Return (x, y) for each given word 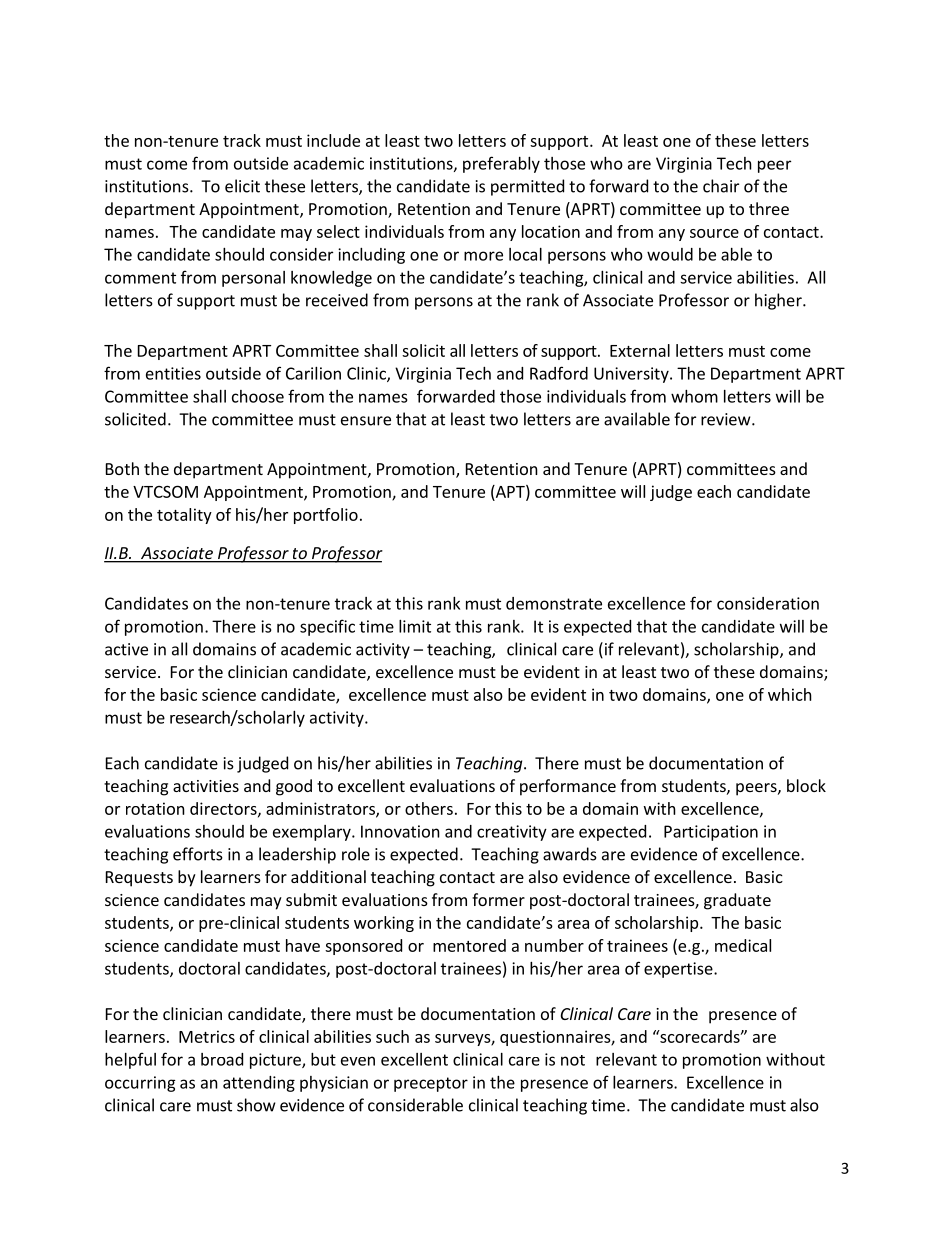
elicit (242, 186)
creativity (512, 833)
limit (415, 626)
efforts (198, 854)
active (126, 649)
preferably (501, 164)
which (790, 694)
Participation (711, 833)
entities (173, 373)
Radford (559, 373)
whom (694, 396)
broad (222, 1059)
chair (721, 186)
